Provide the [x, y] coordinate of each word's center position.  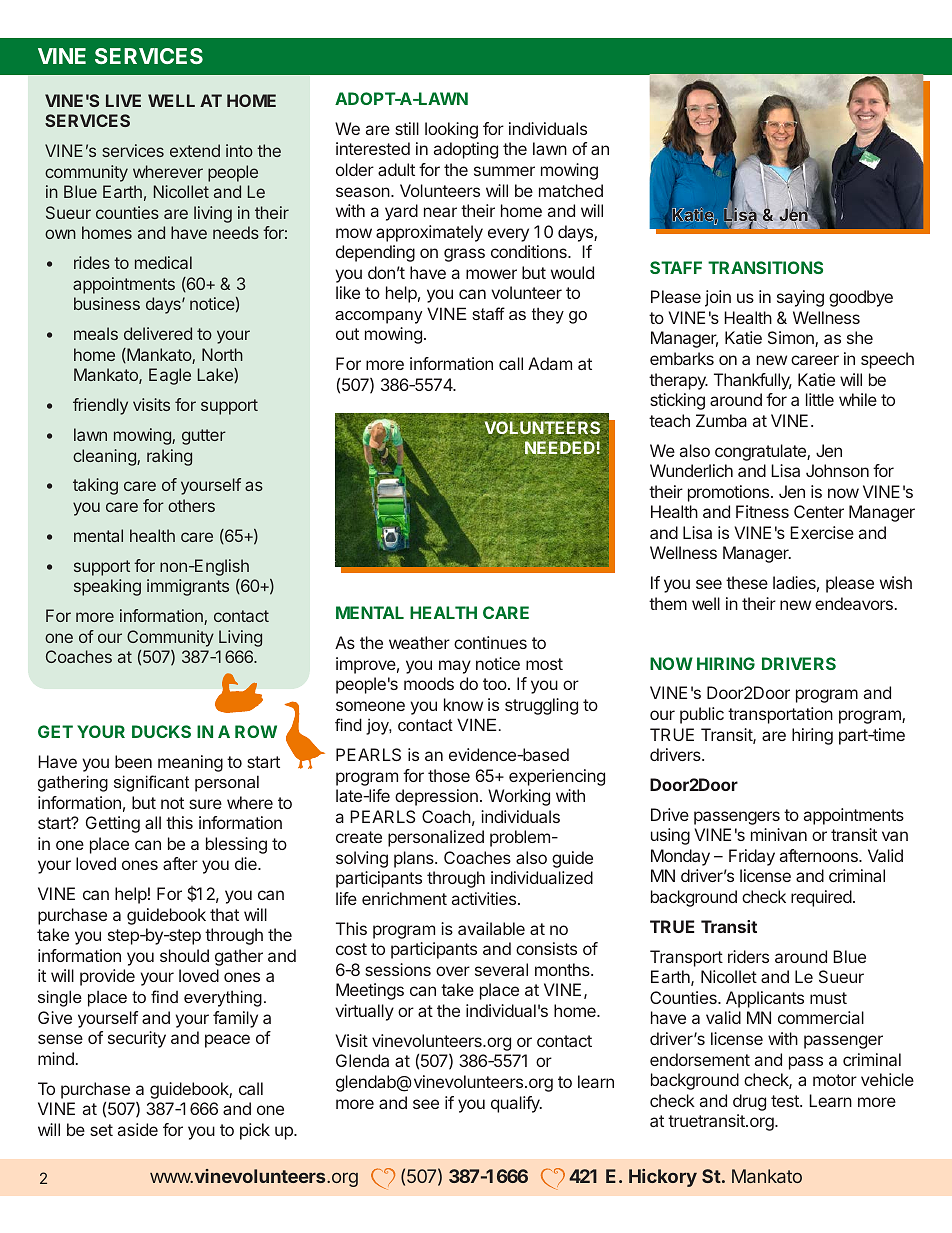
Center [819, 511]
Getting [113, 824]
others [191, 505]
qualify [516, 1104]
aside [138, 1129]
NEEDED [561, 448]
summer [504, 171]
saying [800, 298]
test [786, 1101]
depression [436, 797]
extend [195, 150]
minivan [779, 834]
